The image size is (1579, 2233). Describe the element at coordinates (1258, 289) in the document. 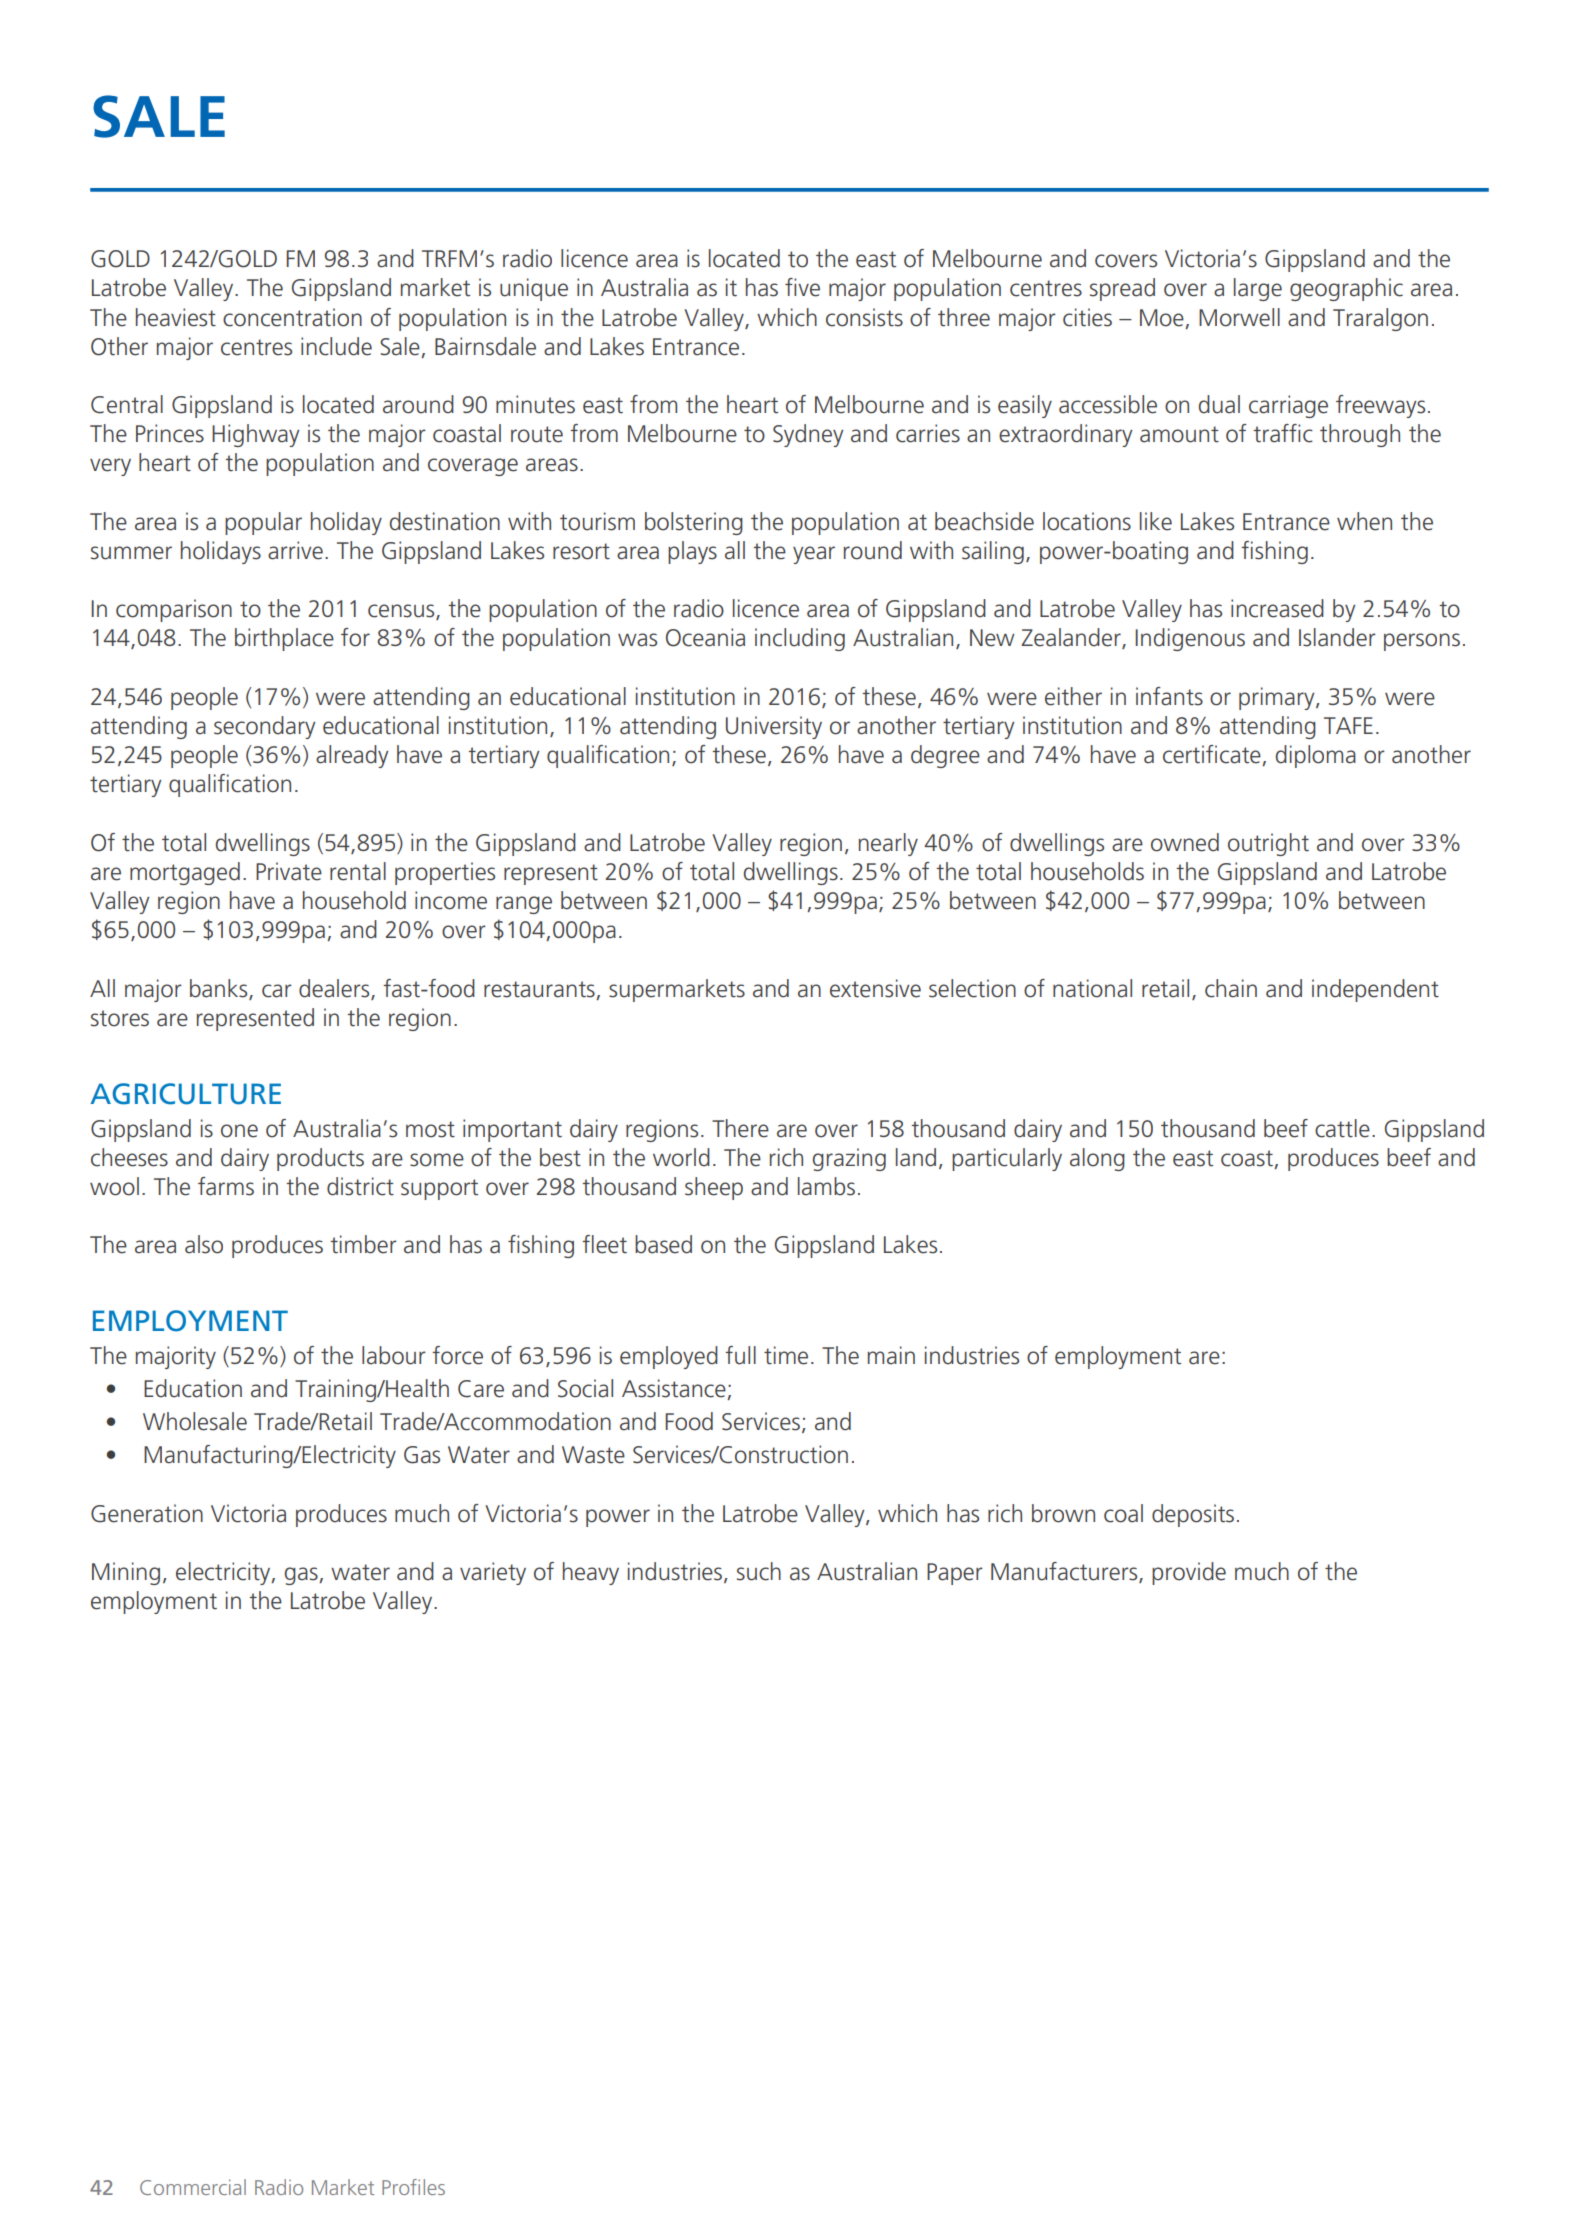

I see `large` at that location.
